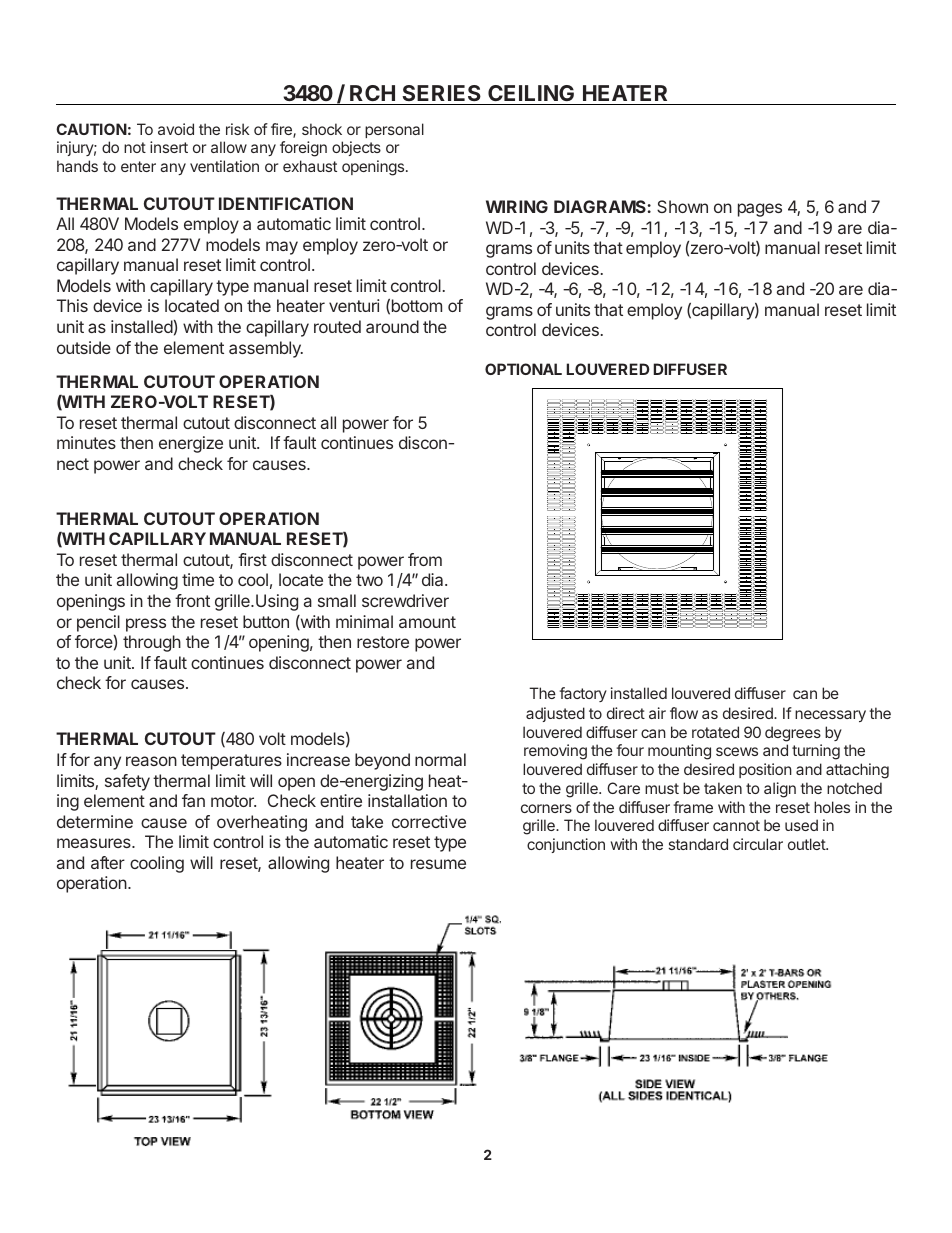 The height and width of the screenshot is (1233, 952). I want to click on amount, so click(427, 622).
